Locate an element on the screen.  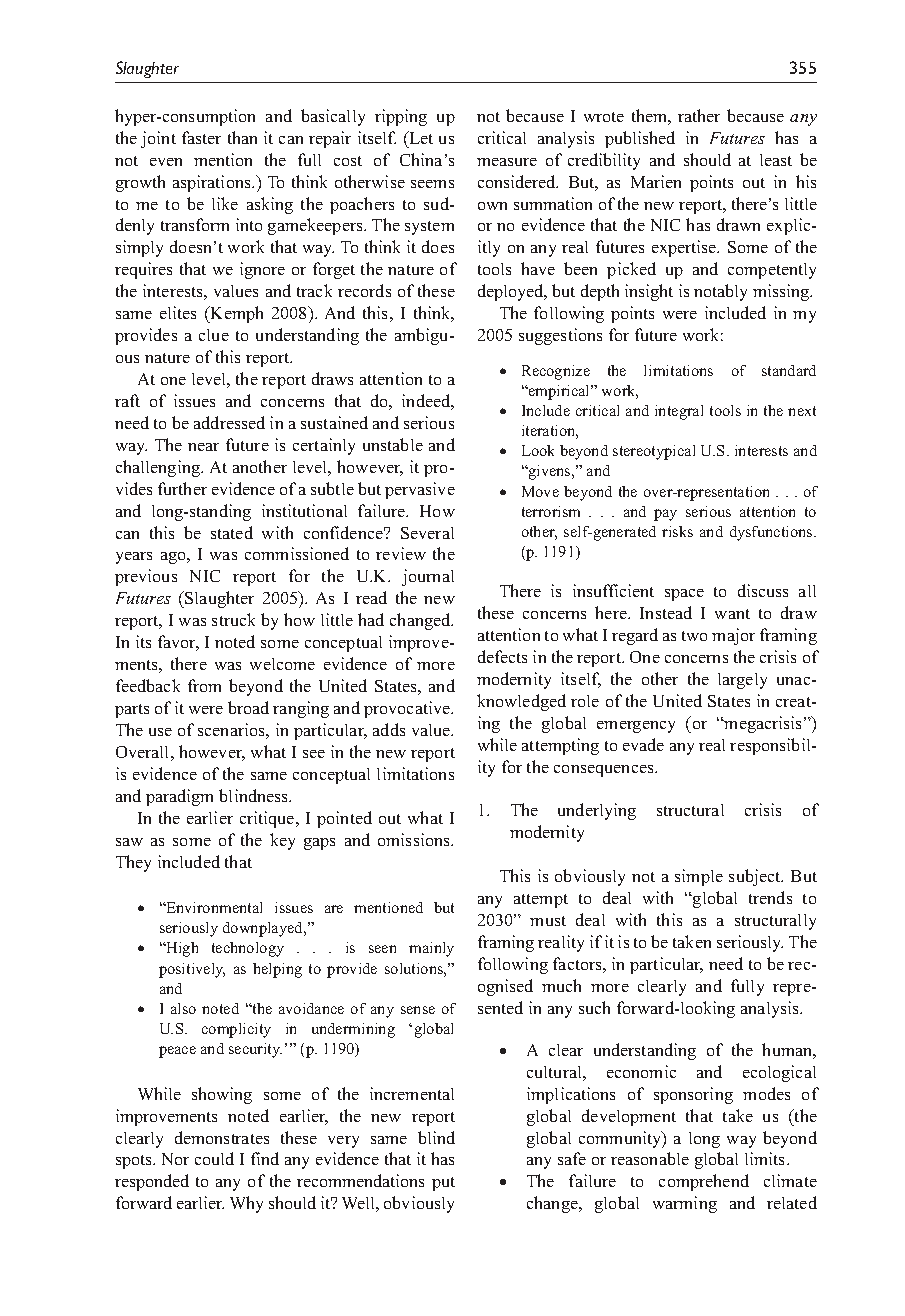
clue is located at coordinates (214, 335).
